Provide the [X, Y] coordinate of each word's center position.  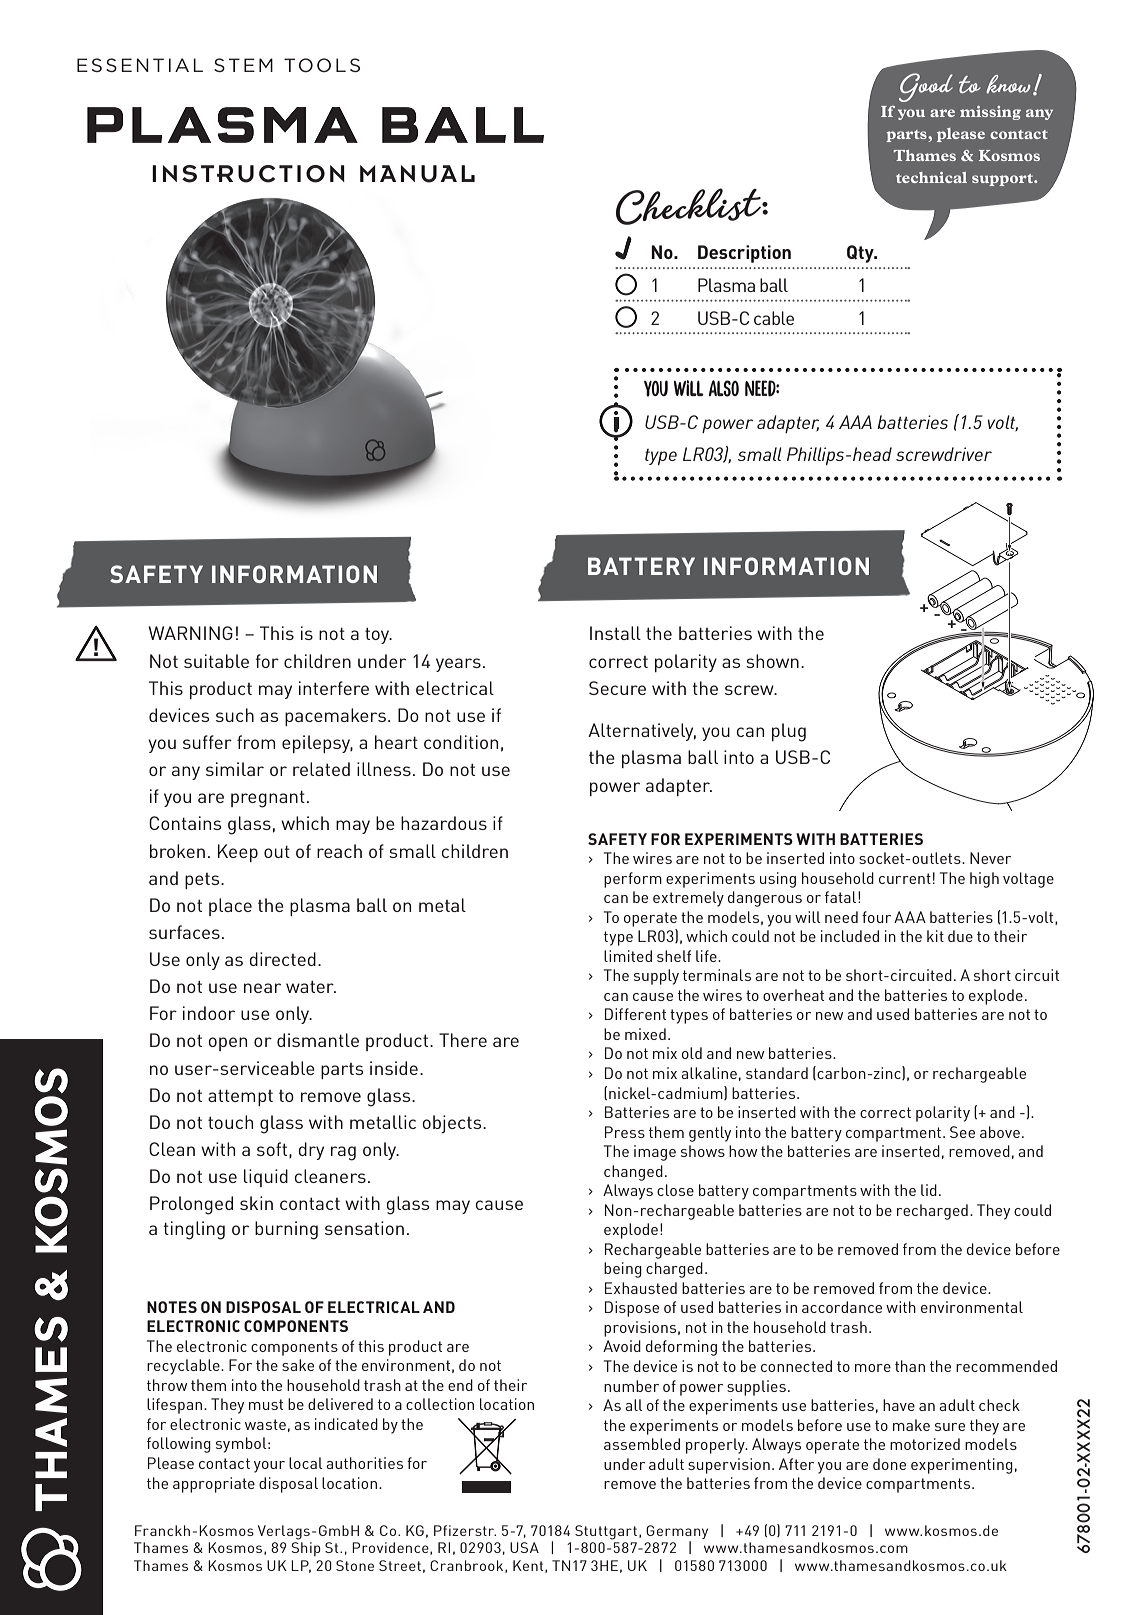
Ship [306, 1549]
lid [929, 1190]
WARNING [190, 633]
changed [633, 1173]
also [724, 388]
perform [633, 880]
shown [772, 661]
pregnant [268, 799]
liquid [266, 1178]
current [905, 878]
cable [774, 318]
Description [744, 254]
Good [926, 87]
